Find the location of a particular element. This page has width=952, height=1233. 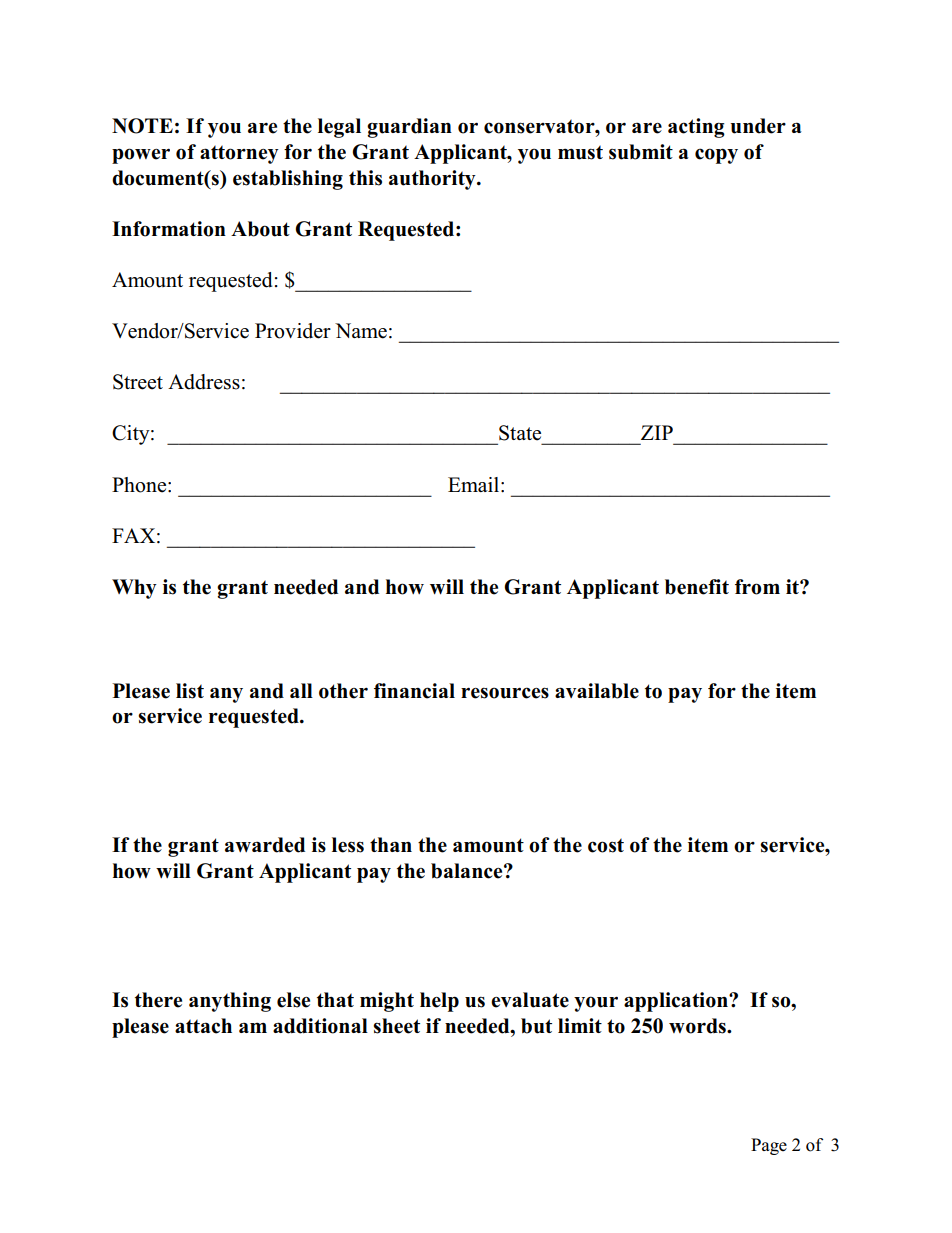

cost is located at coordinates (606, 845).
